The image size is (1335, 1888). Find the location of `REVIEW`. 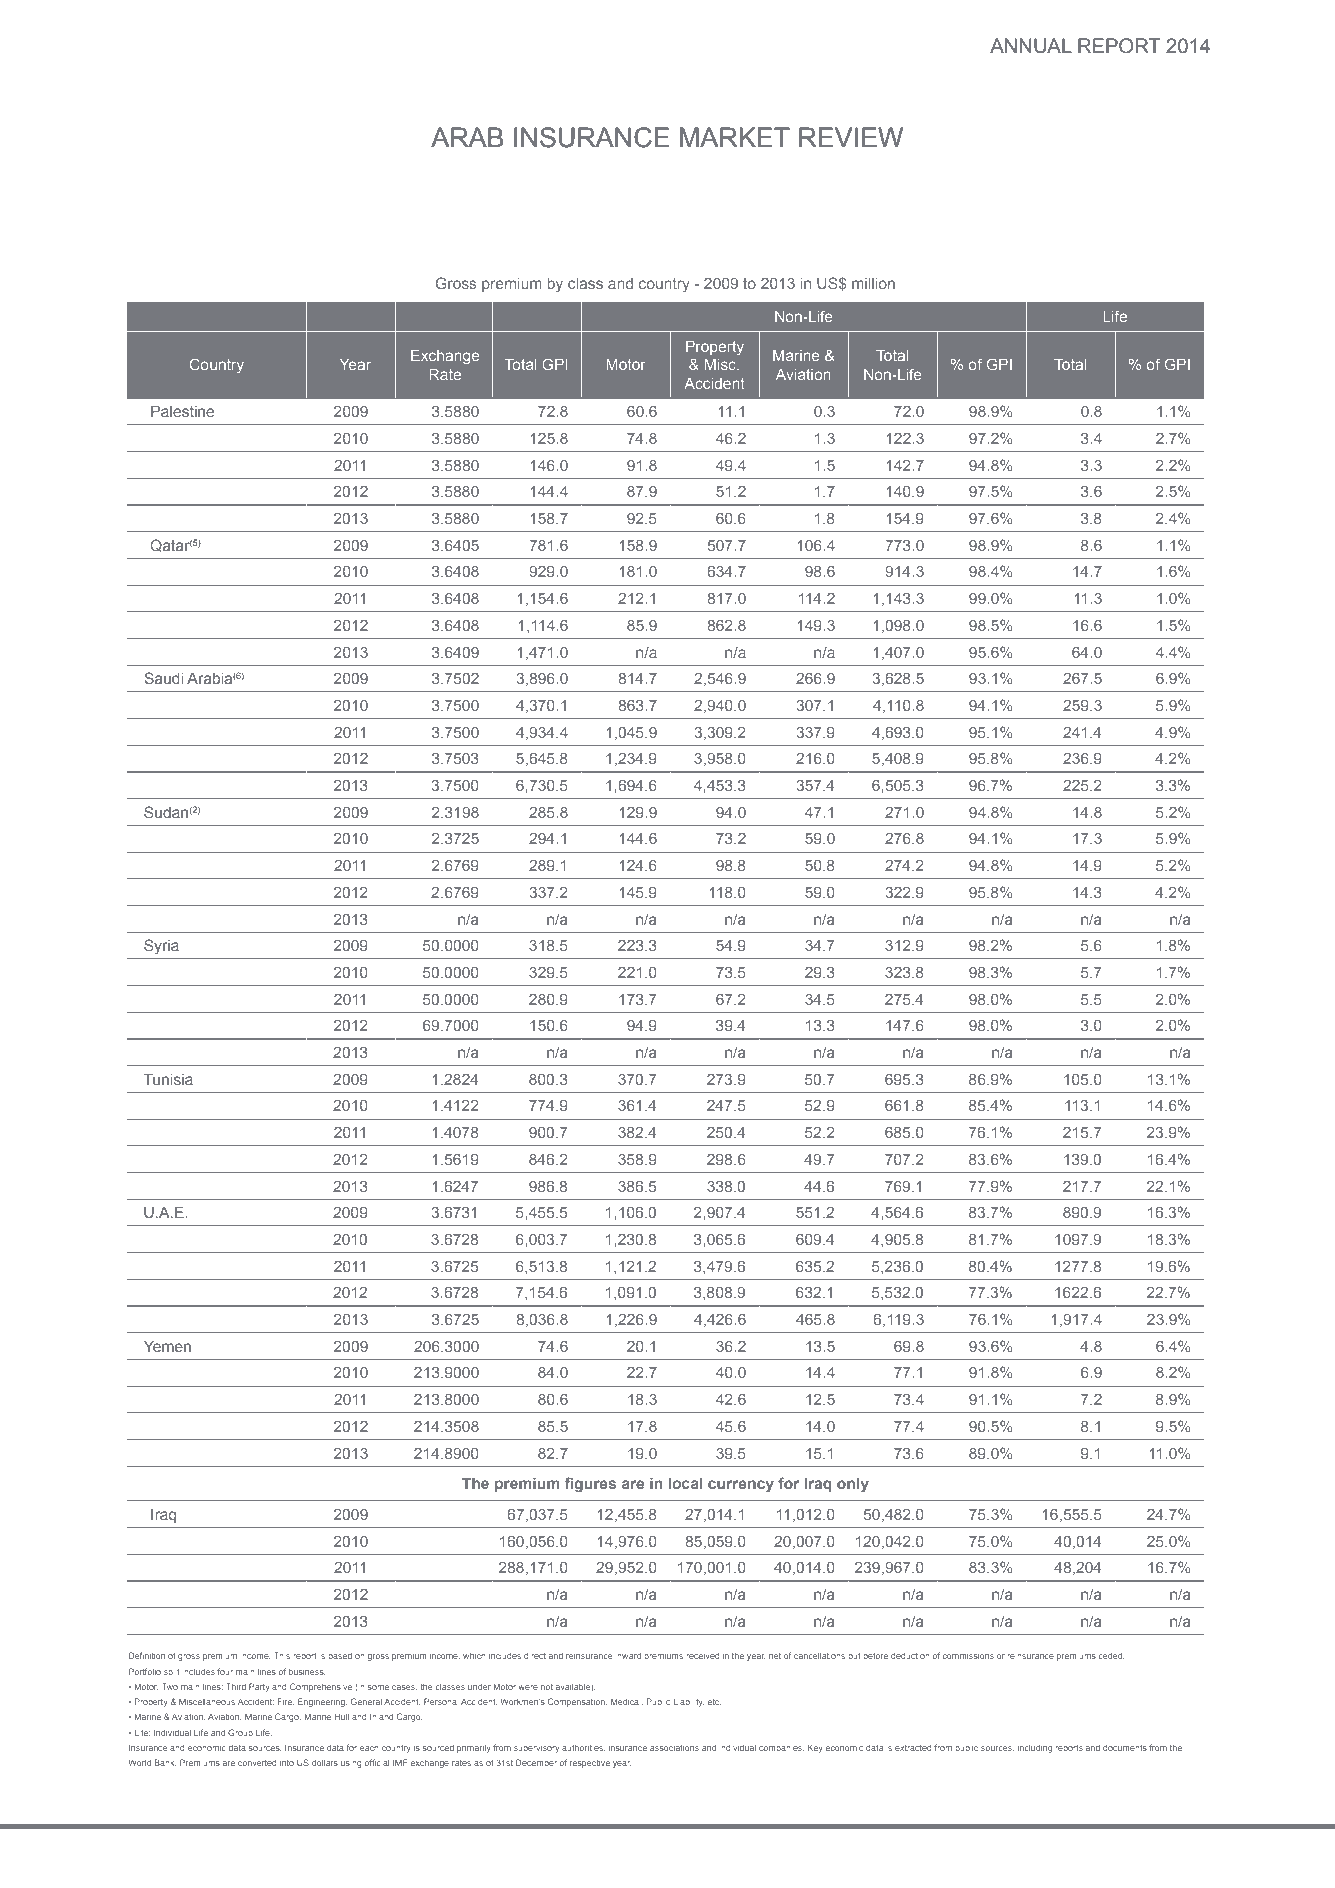

REVIEW is located at coordinates (851, 137).
